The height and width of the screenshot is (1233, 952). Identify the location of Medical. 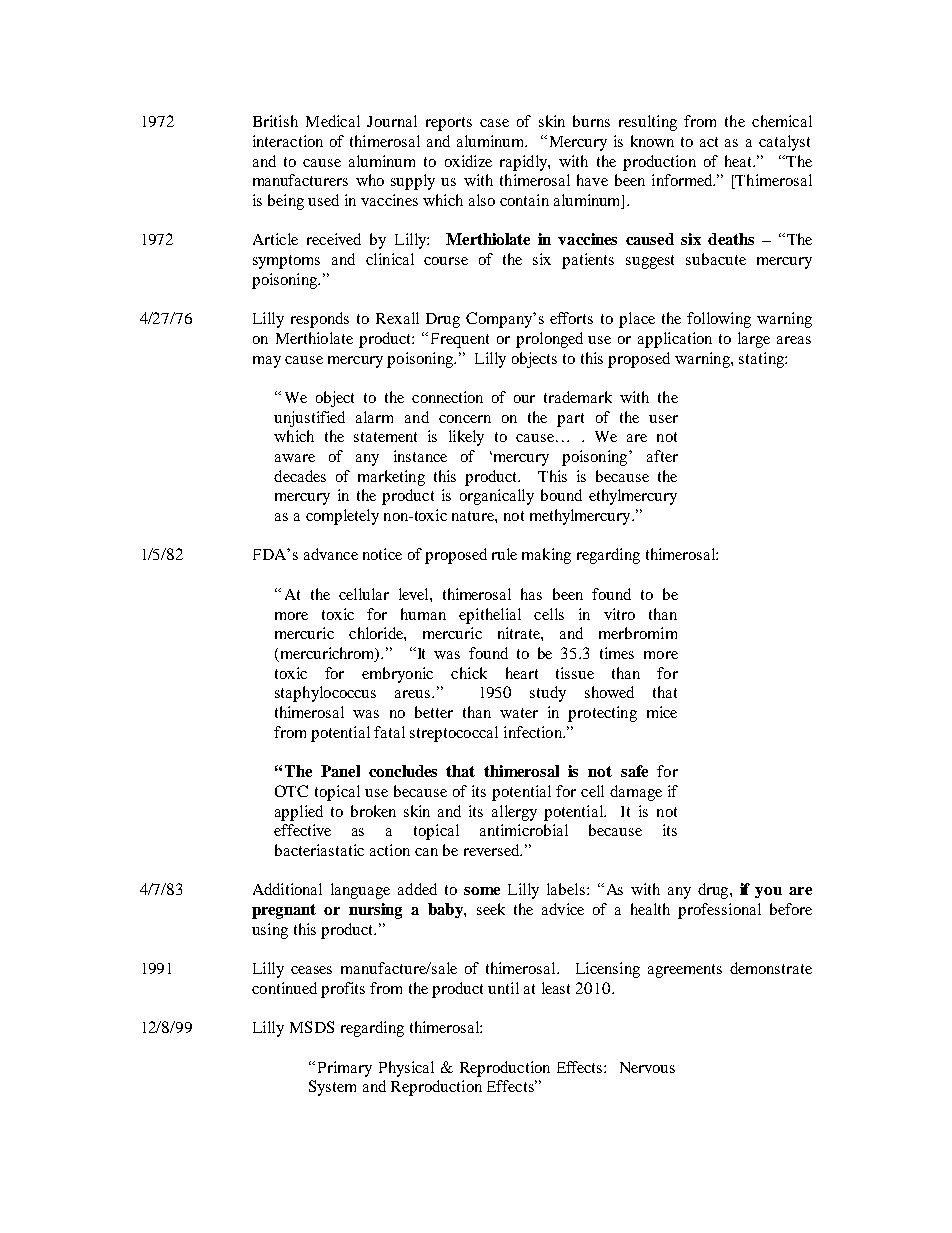
(333, 121).
